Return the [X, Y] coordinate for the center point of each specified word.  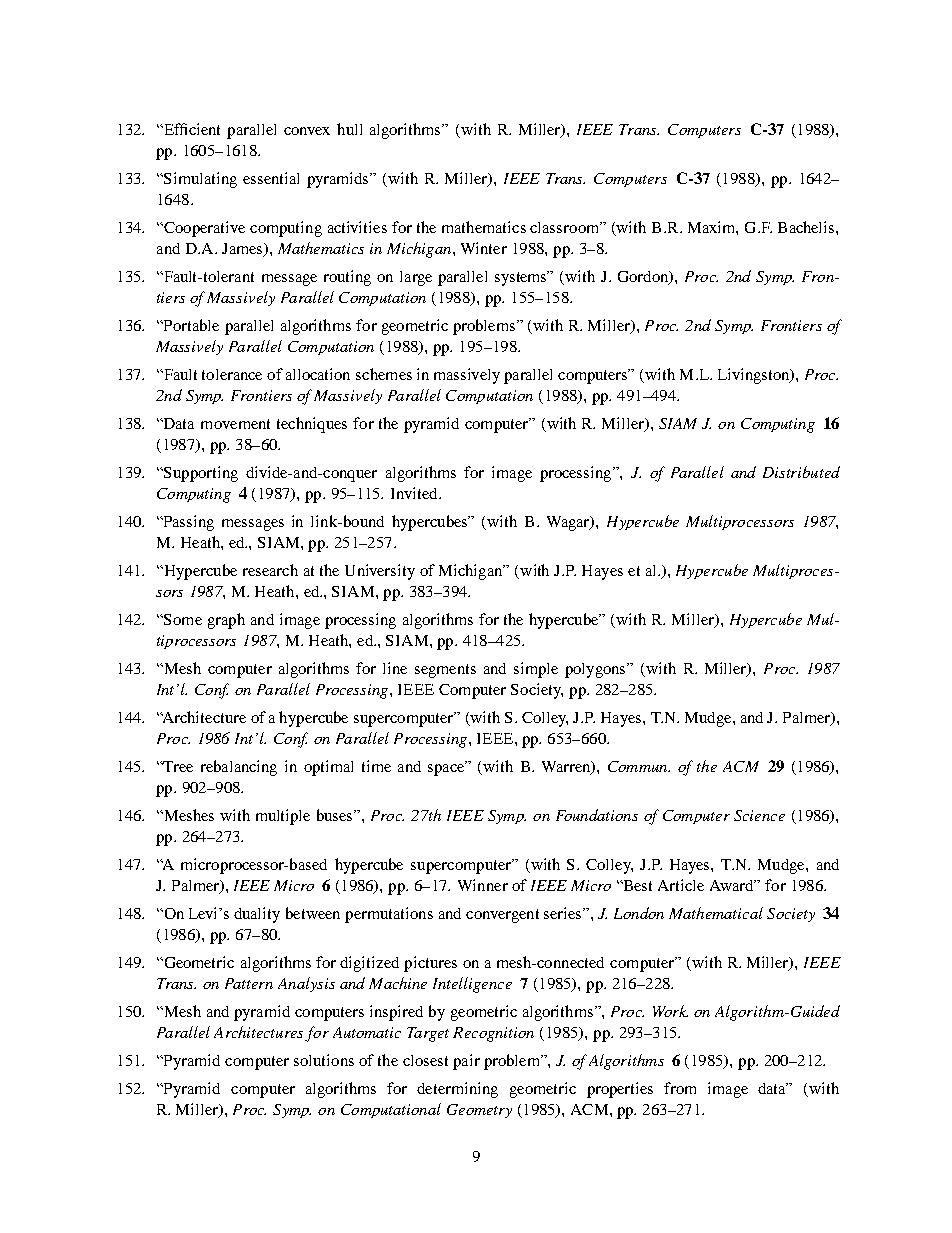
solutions [324, 1060]
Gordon [644, 278]
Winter [484, 248]
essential [271, 178]
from [680, 1088]
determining [457, 1090]
